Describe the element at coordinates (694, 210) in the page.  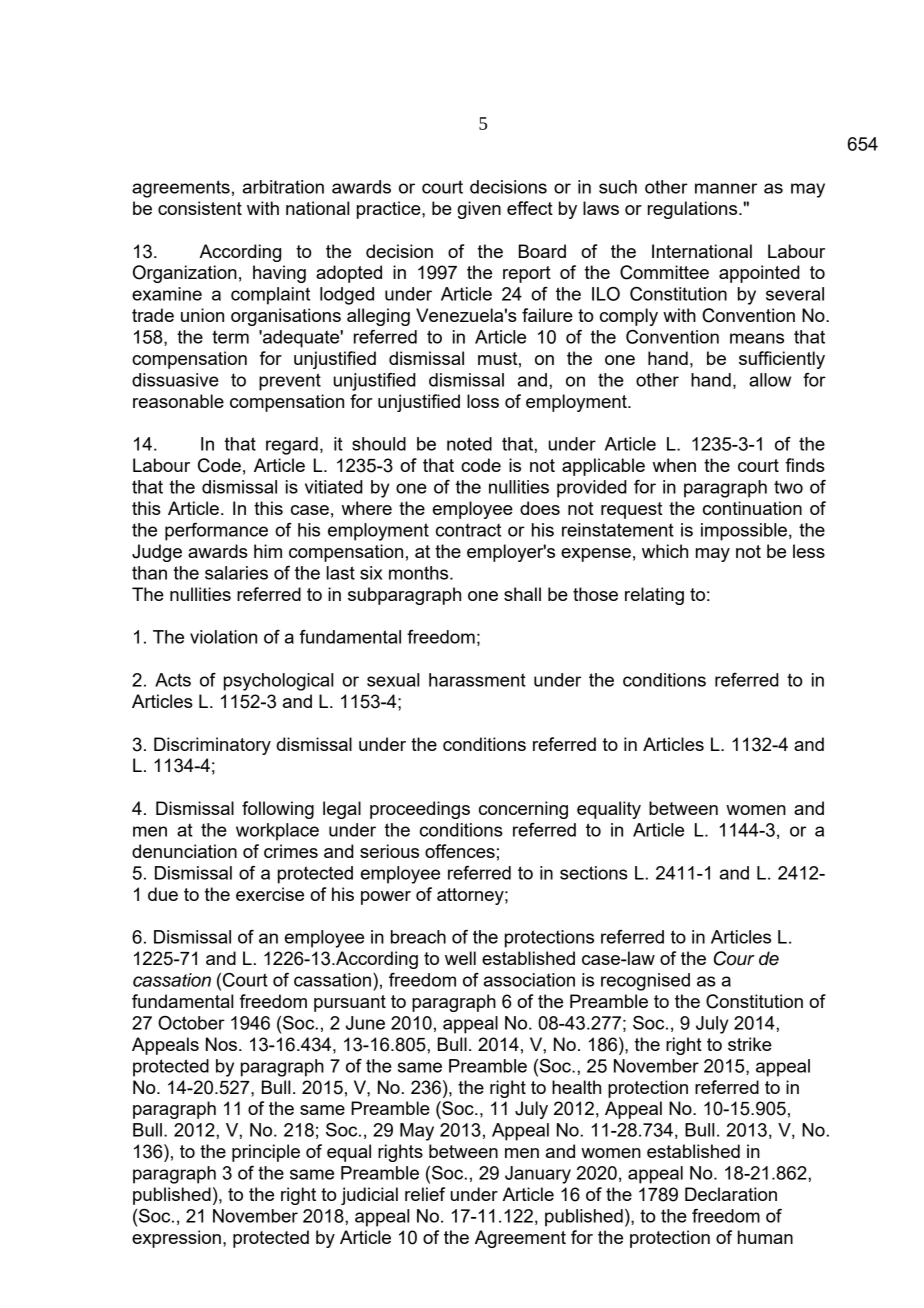
I see `regulations` at that location.
